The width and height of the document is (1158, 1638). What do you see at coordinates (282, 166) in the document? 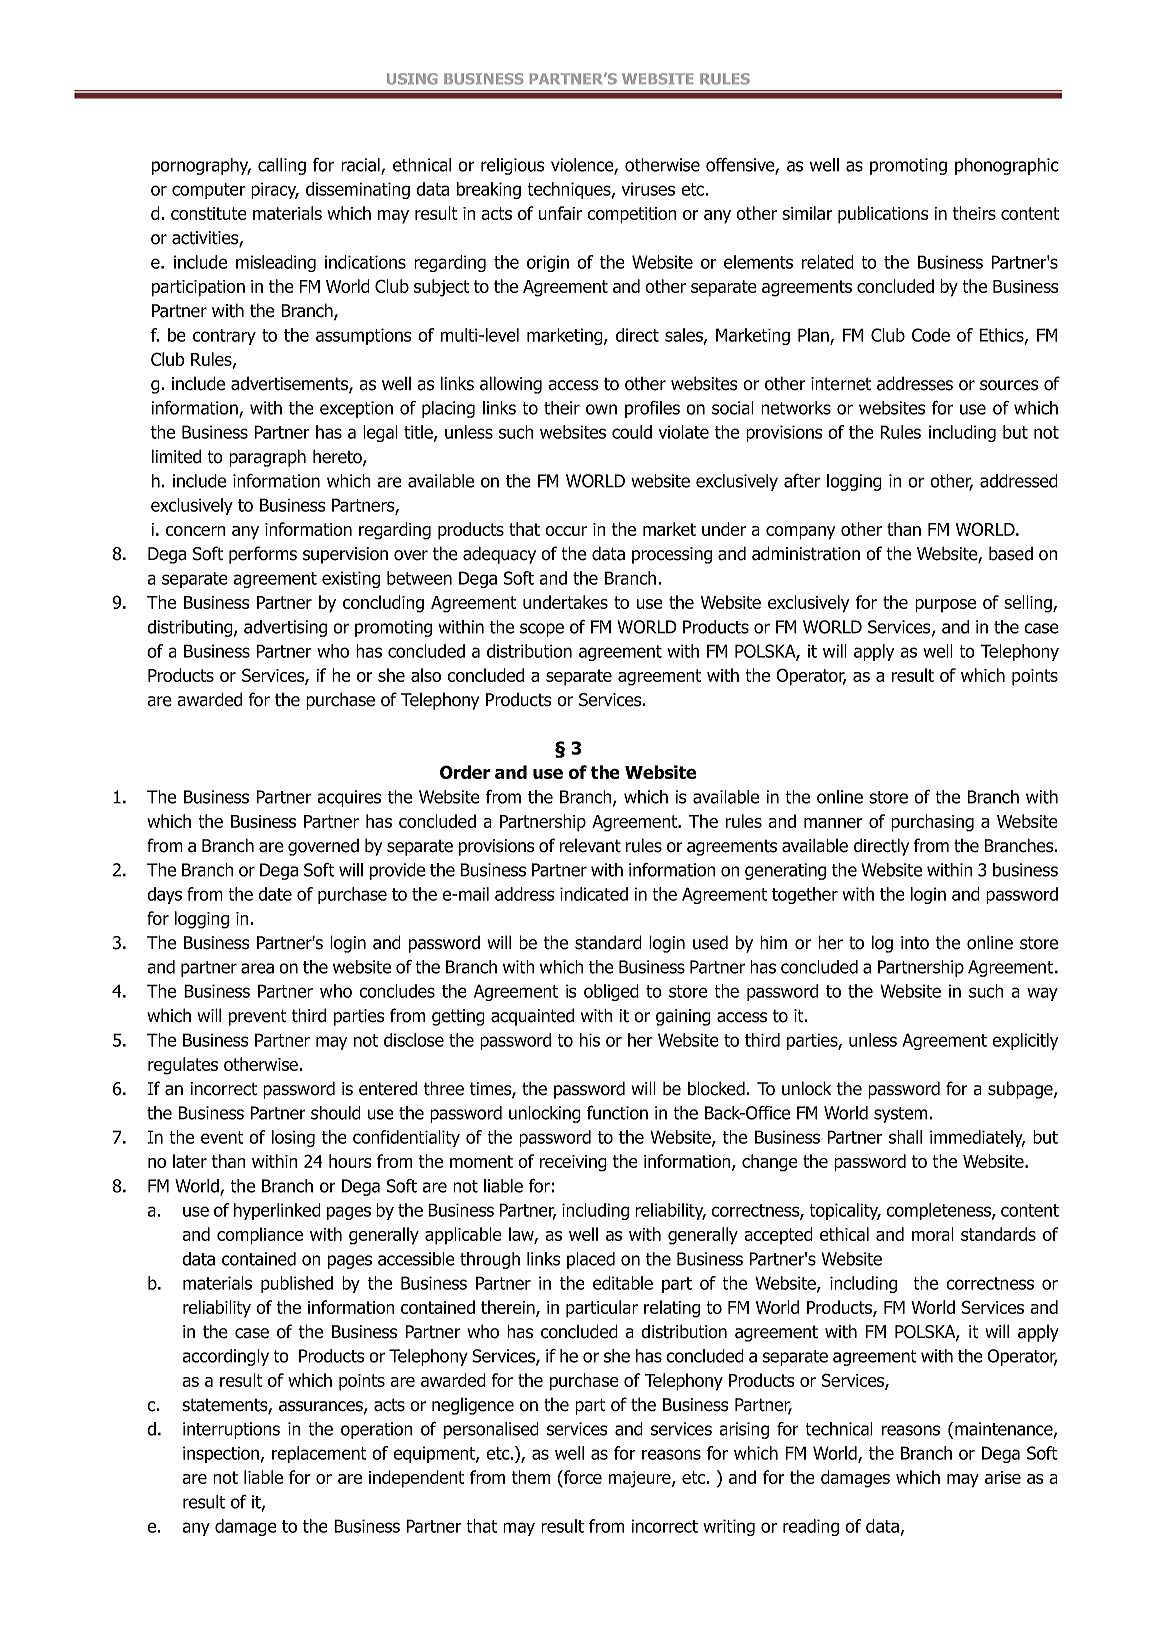
I see `calling` at bounding box center [282, 166].
